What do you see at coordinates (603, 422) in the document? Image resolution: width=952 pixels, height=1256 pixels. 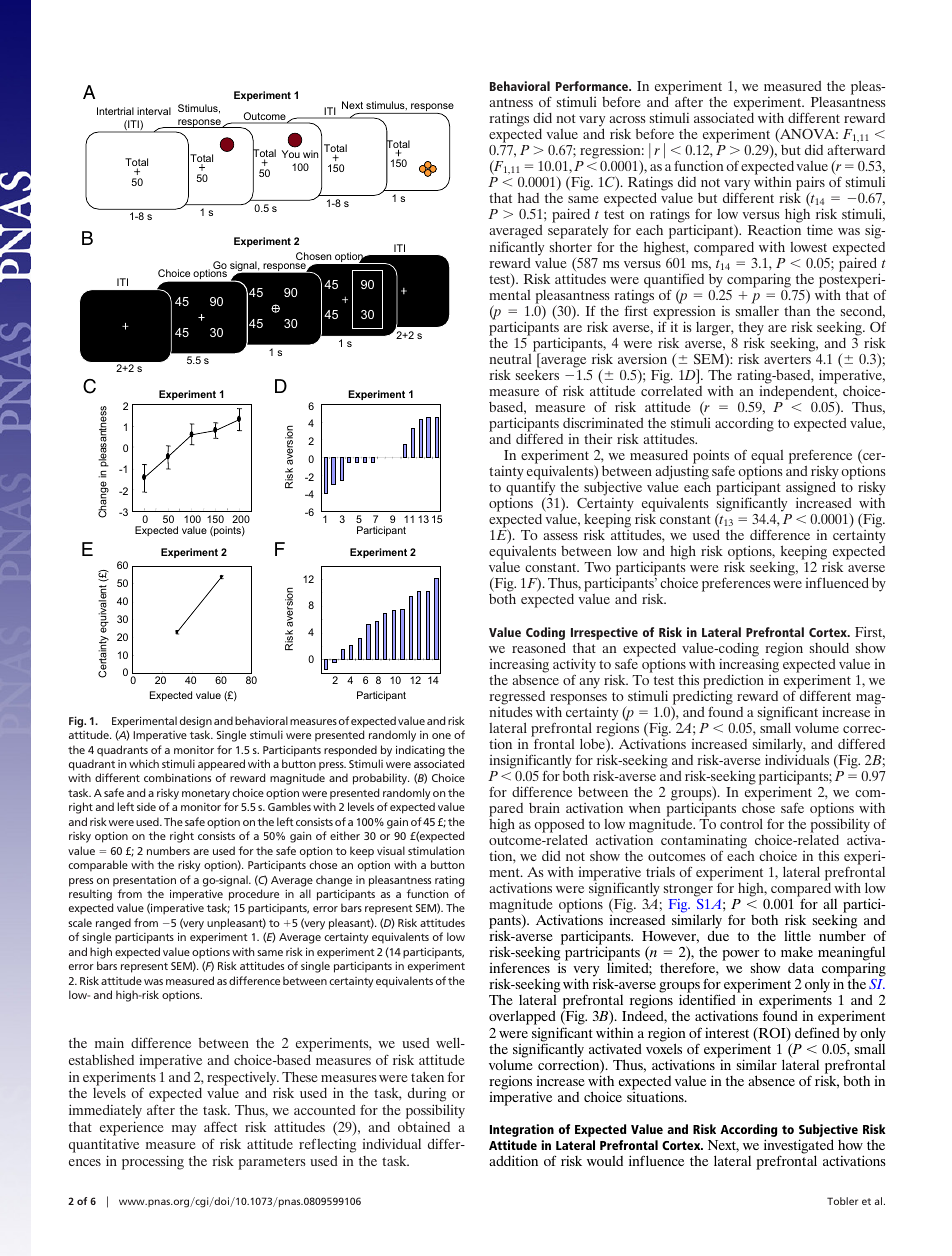 I see `discriminated` at bounding box center [603, 422].
